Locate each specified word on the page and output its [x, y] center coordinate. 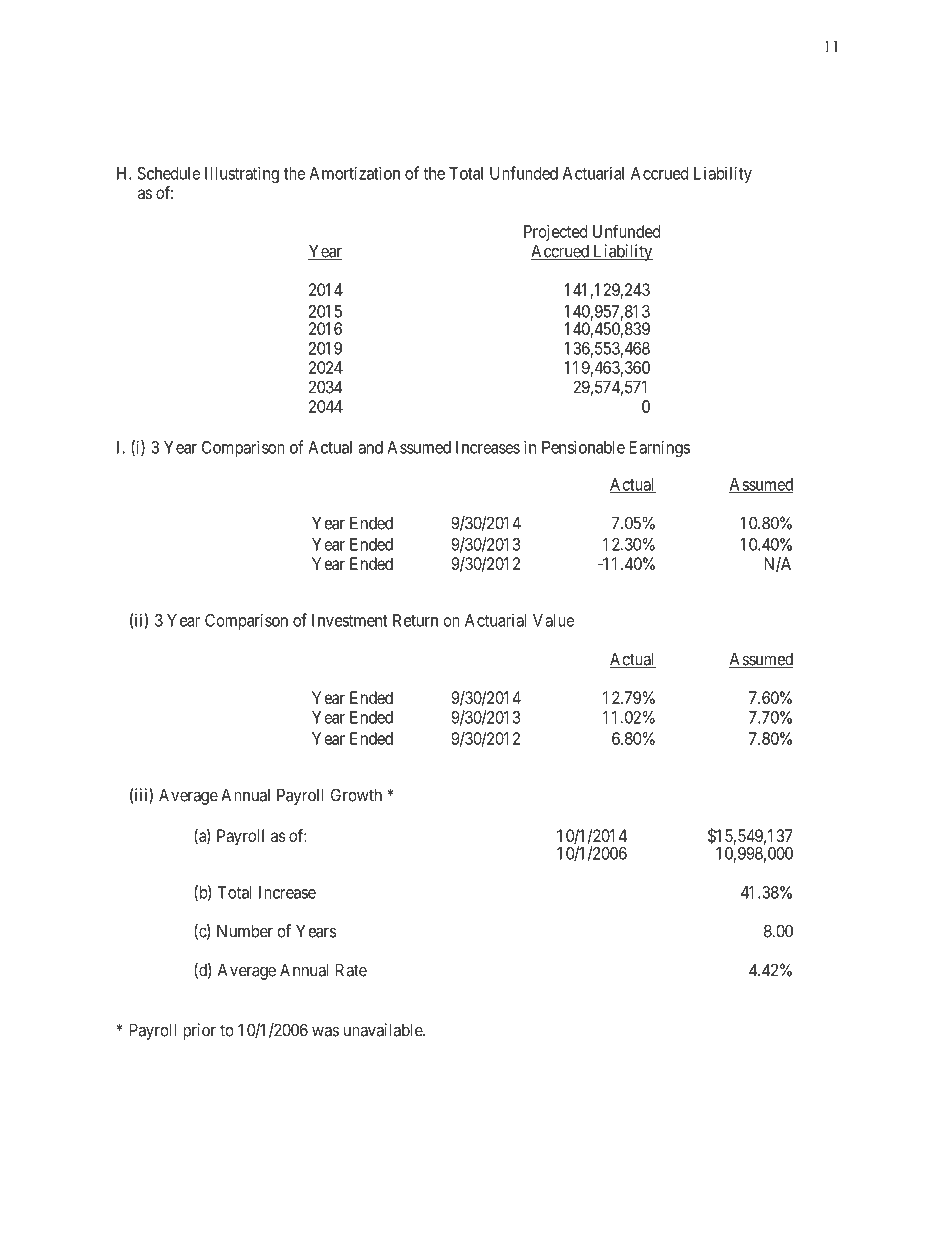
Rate [351, 970]
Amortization [354, 173]
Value [553, 620]
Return [415, 620]
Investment [350, 620]
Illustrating [242, 174]
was [325, 1031]
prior [200, 1031]
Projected [555, 233]
